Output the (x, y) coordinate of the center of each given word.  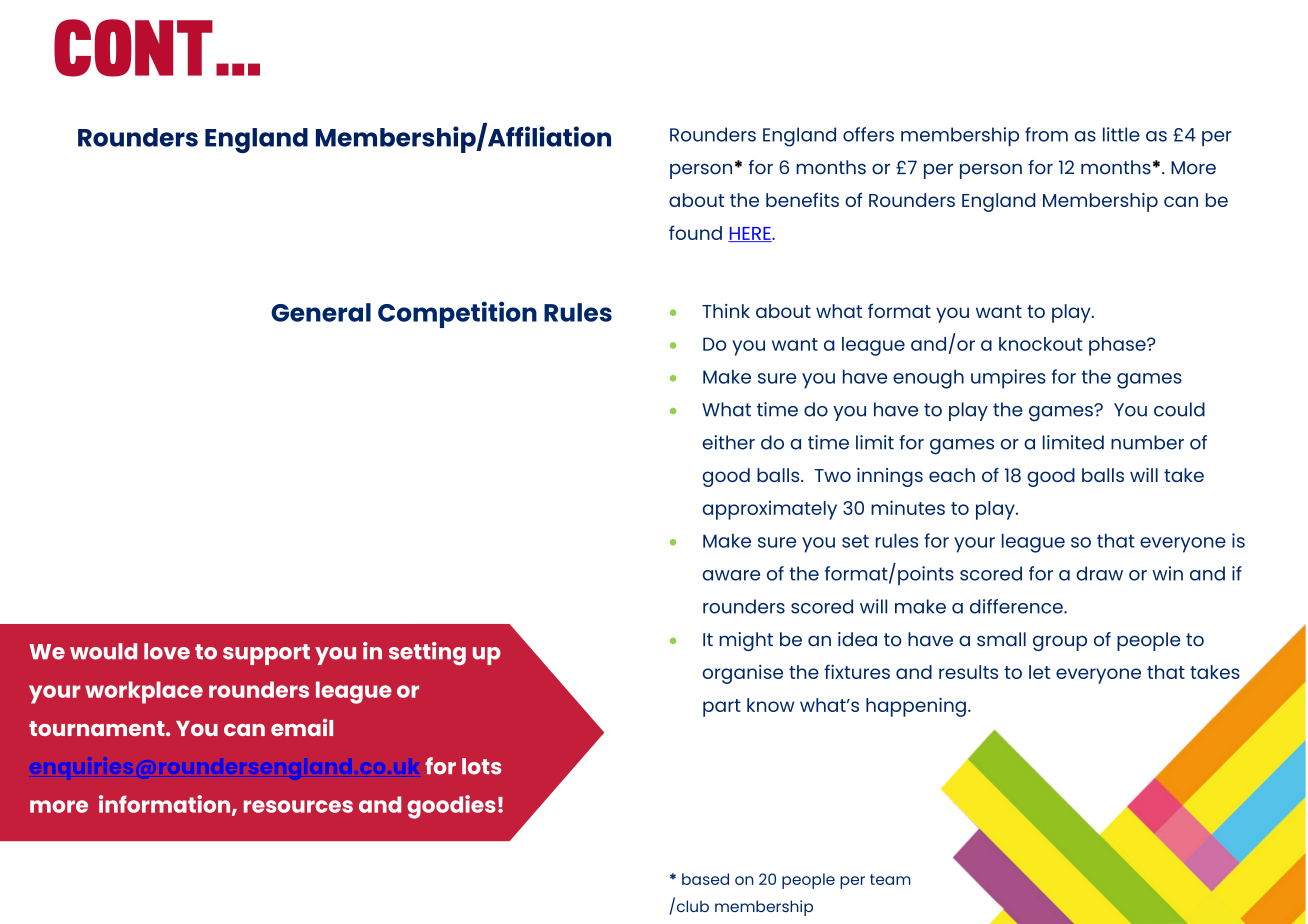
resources (298, 806)
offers (868, 134)
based (705, 879)
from (1046, 134)
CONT (133, 48)
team (890, 879)
